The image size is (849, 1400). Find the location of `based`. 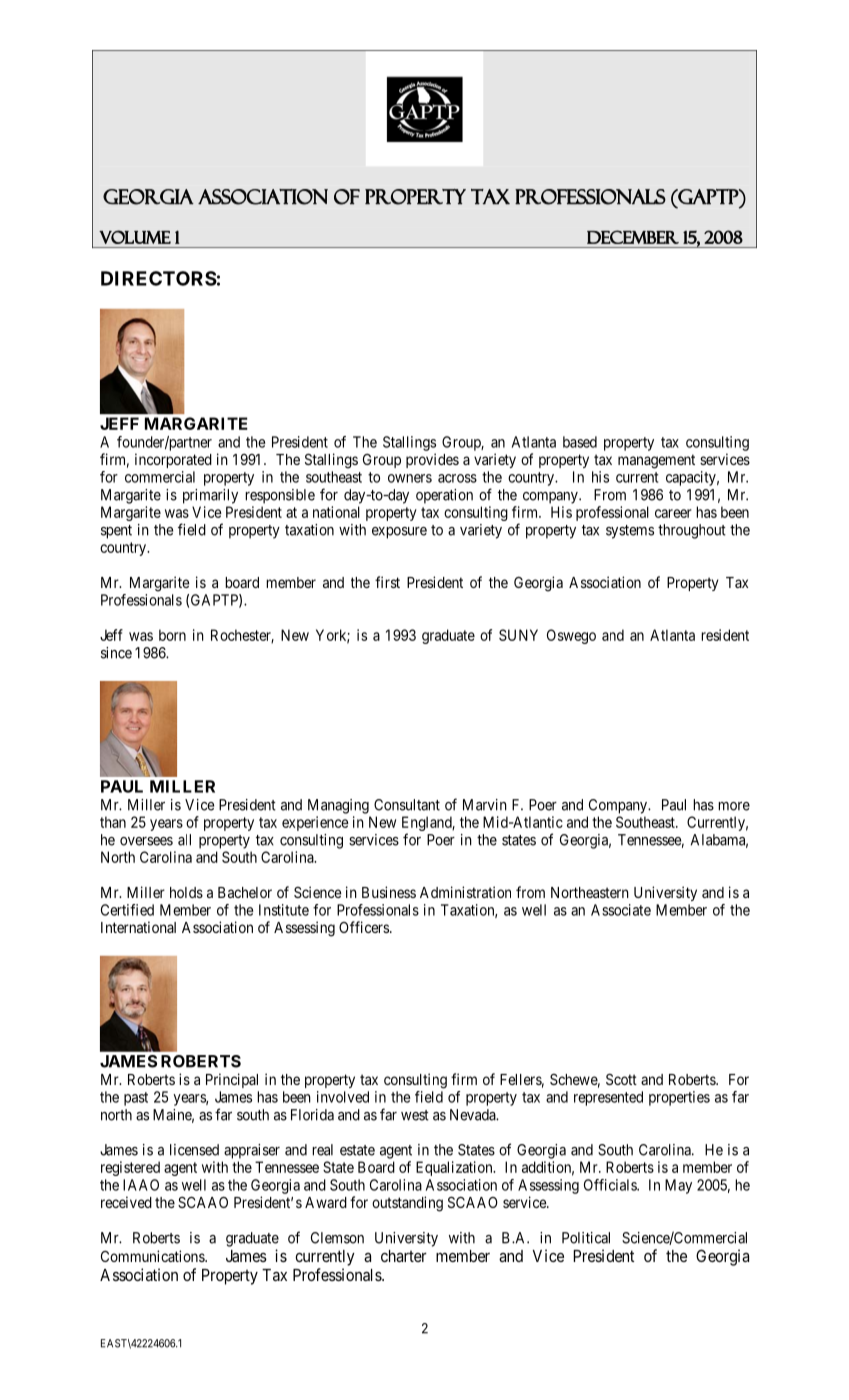

based is located at coordinates (580, 442).
